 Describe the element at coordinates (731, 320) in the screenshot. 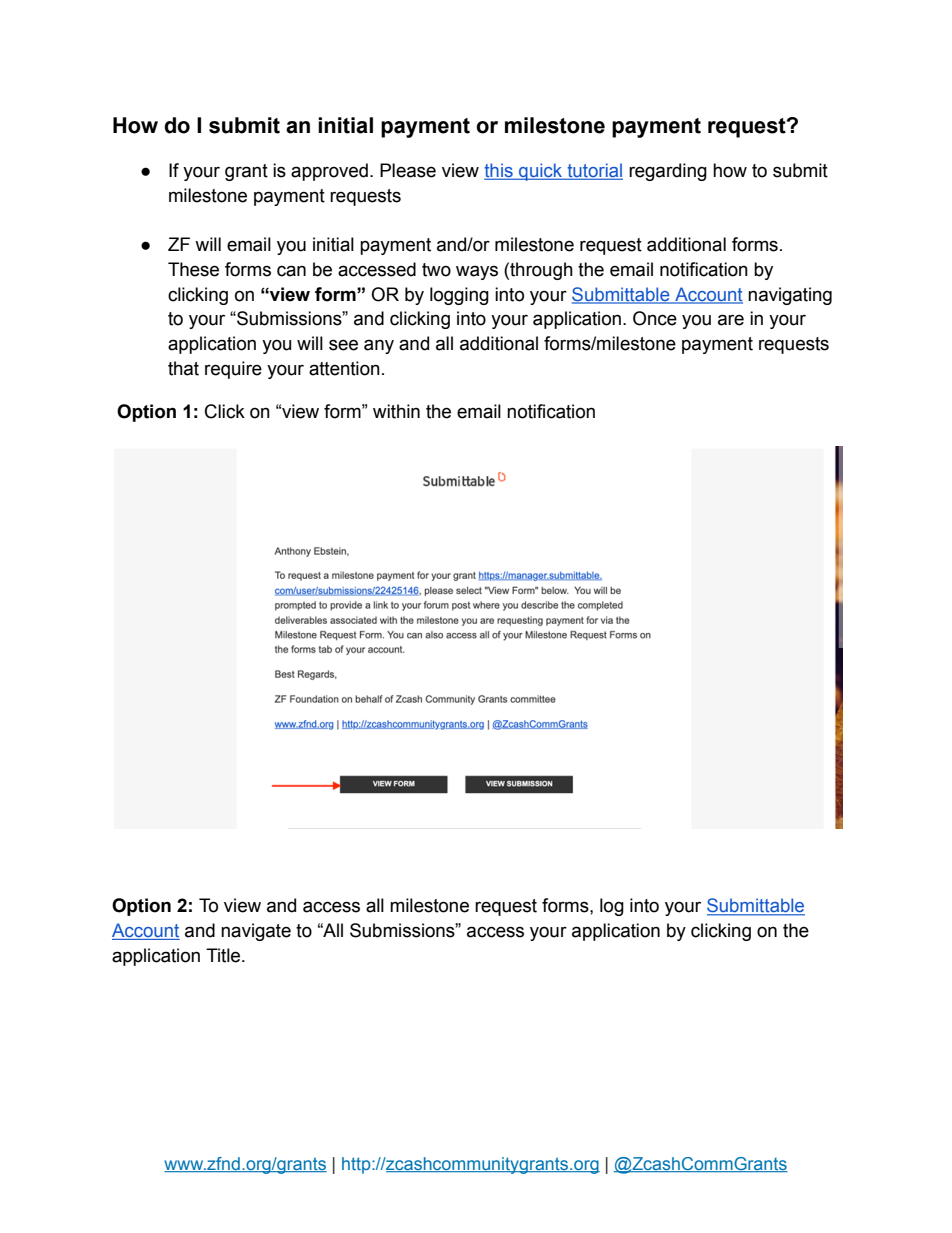

I see `are` at that location.
